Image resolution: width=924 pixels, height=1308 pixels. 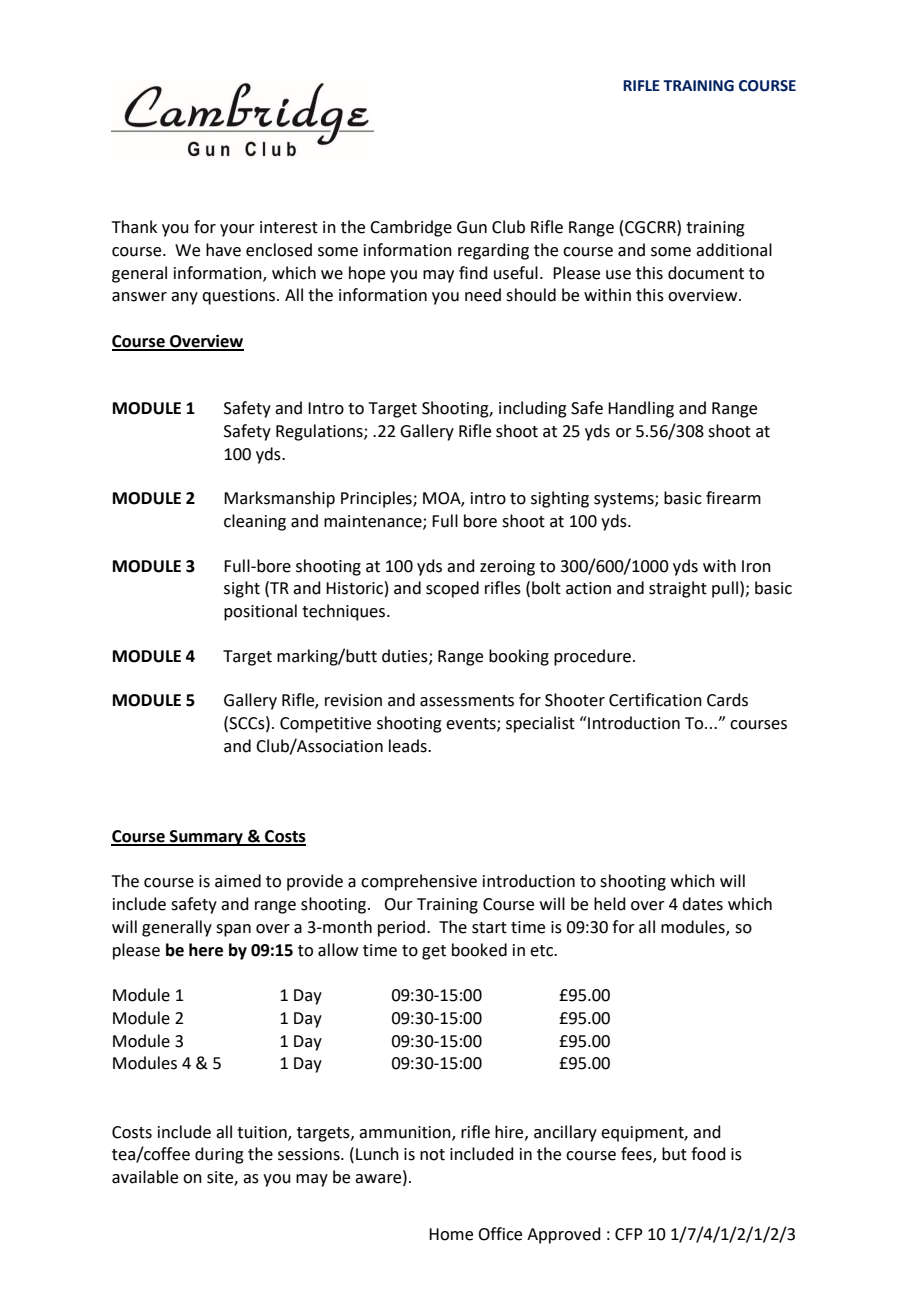 What do you see at coordinates (325, 725) in the screenshot?
I see `Competitive` at bounding box center [325, 725].
